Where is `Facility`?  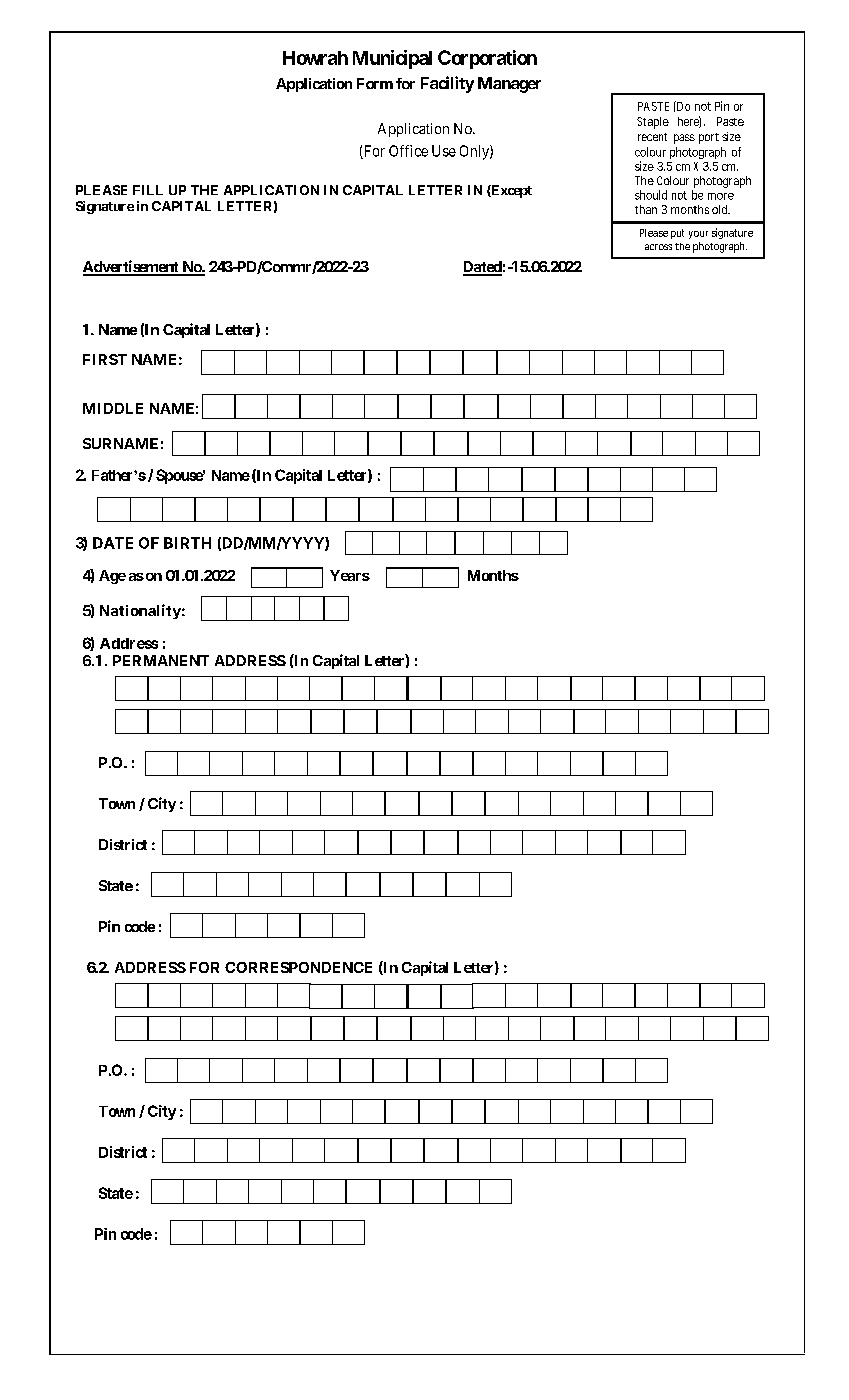
Facility is located at coordinates (447, 84).
